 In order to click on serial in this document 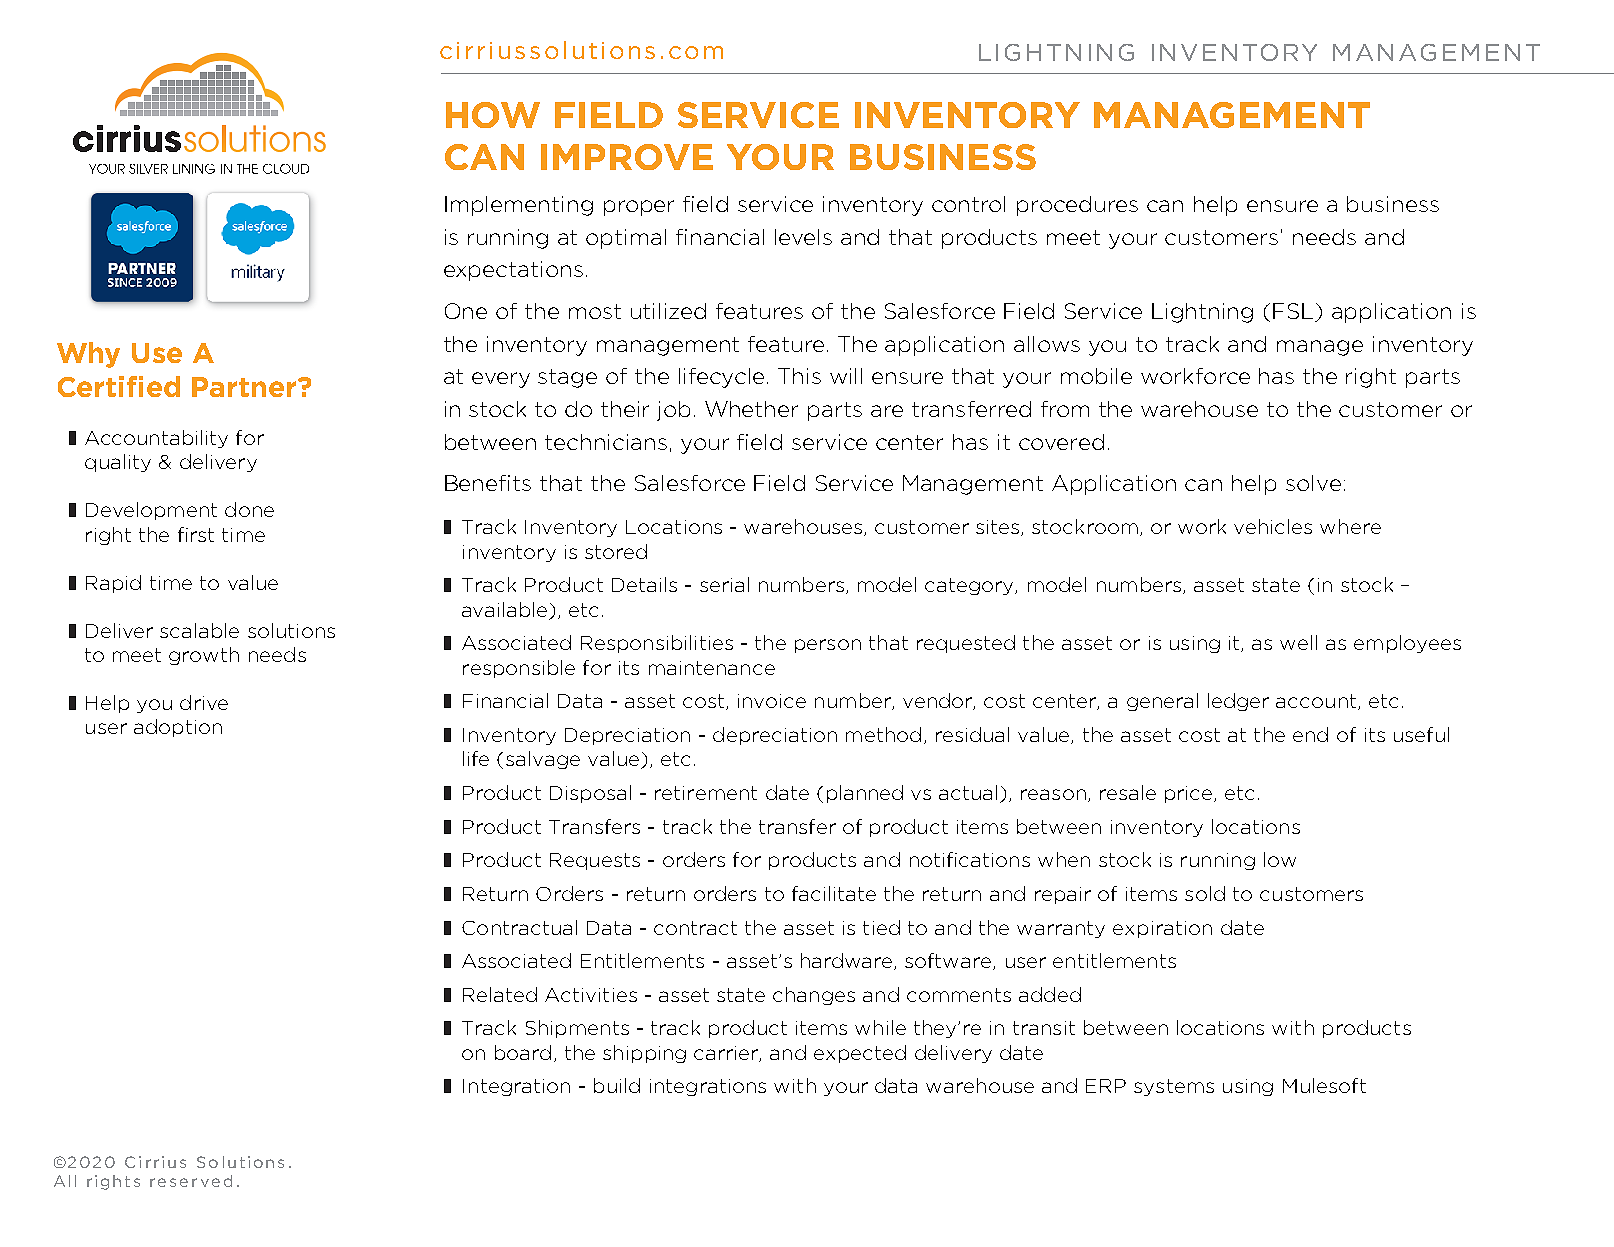, I will do `click(724, 584)`.
